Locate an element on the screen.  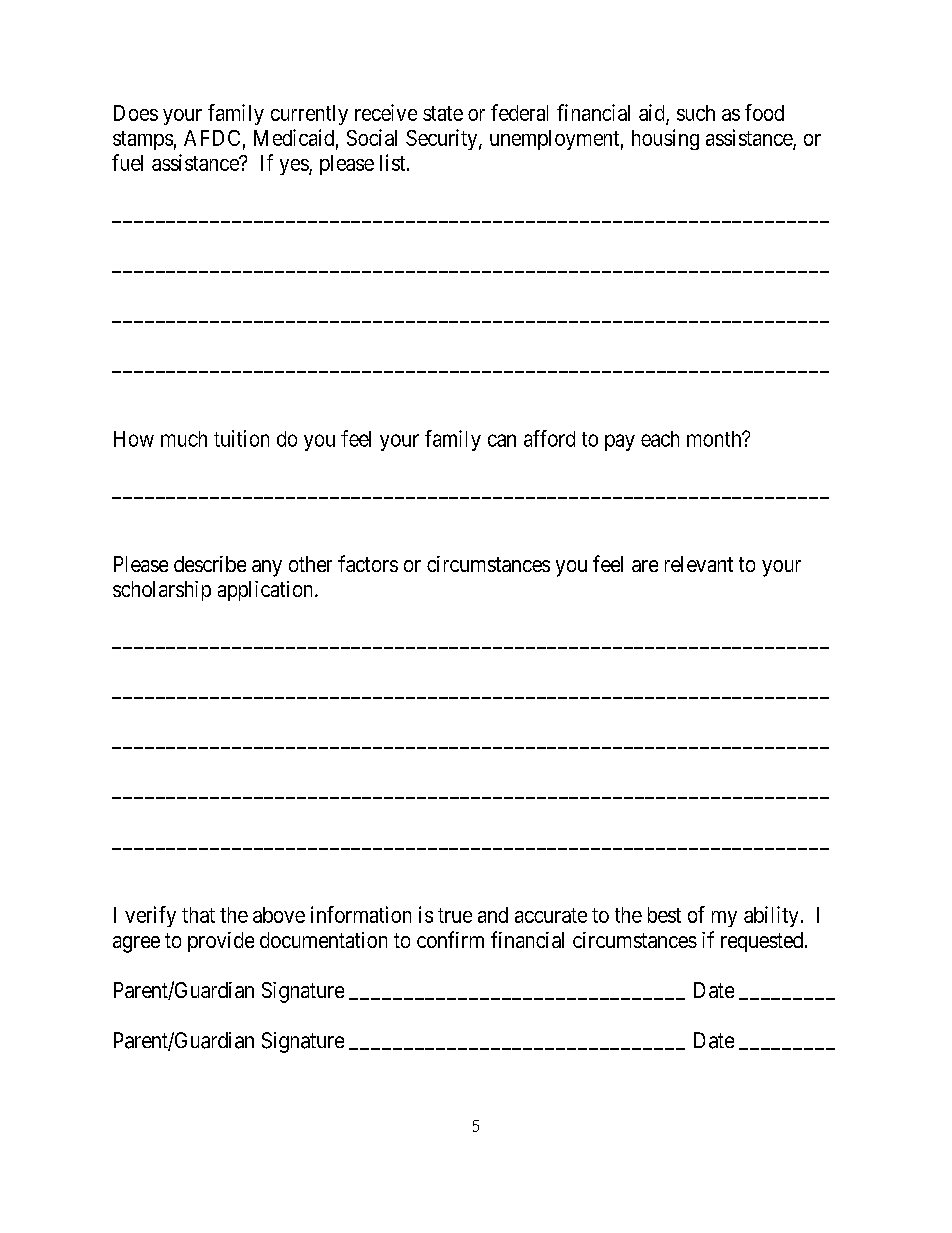
housing is located at coordinates (665, 139).
